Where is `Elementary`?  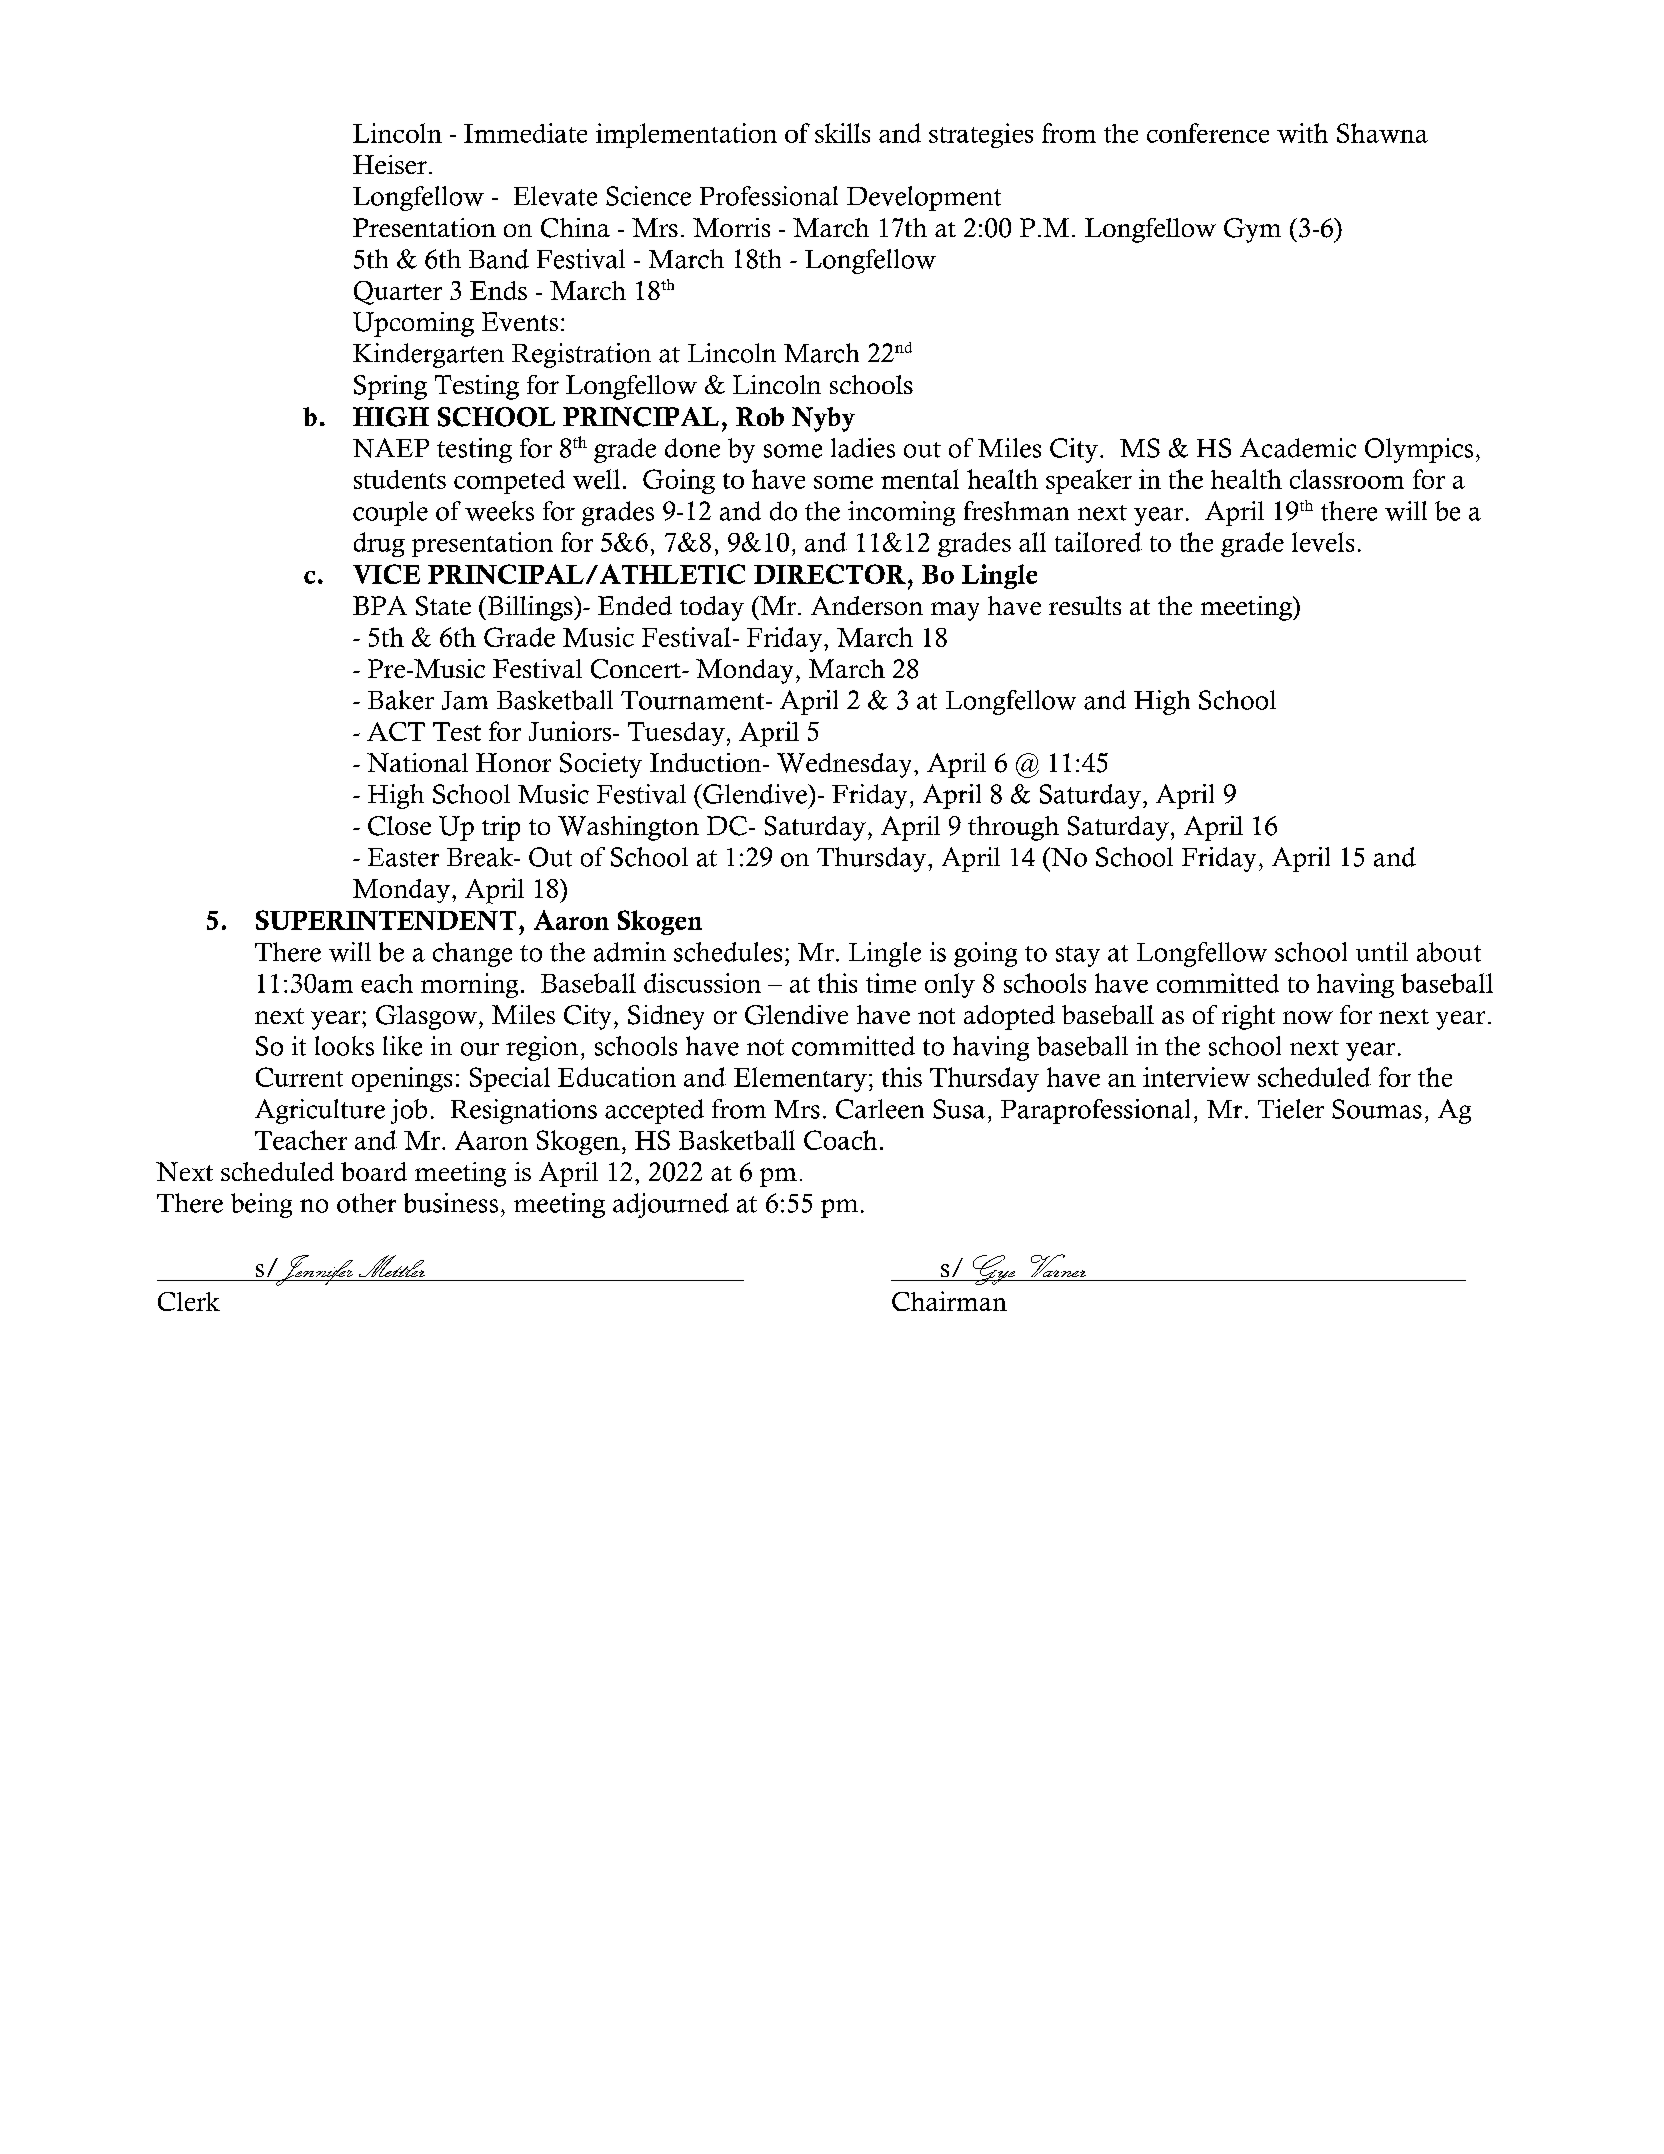 Elementary is located at coordinates (800, 1079).
